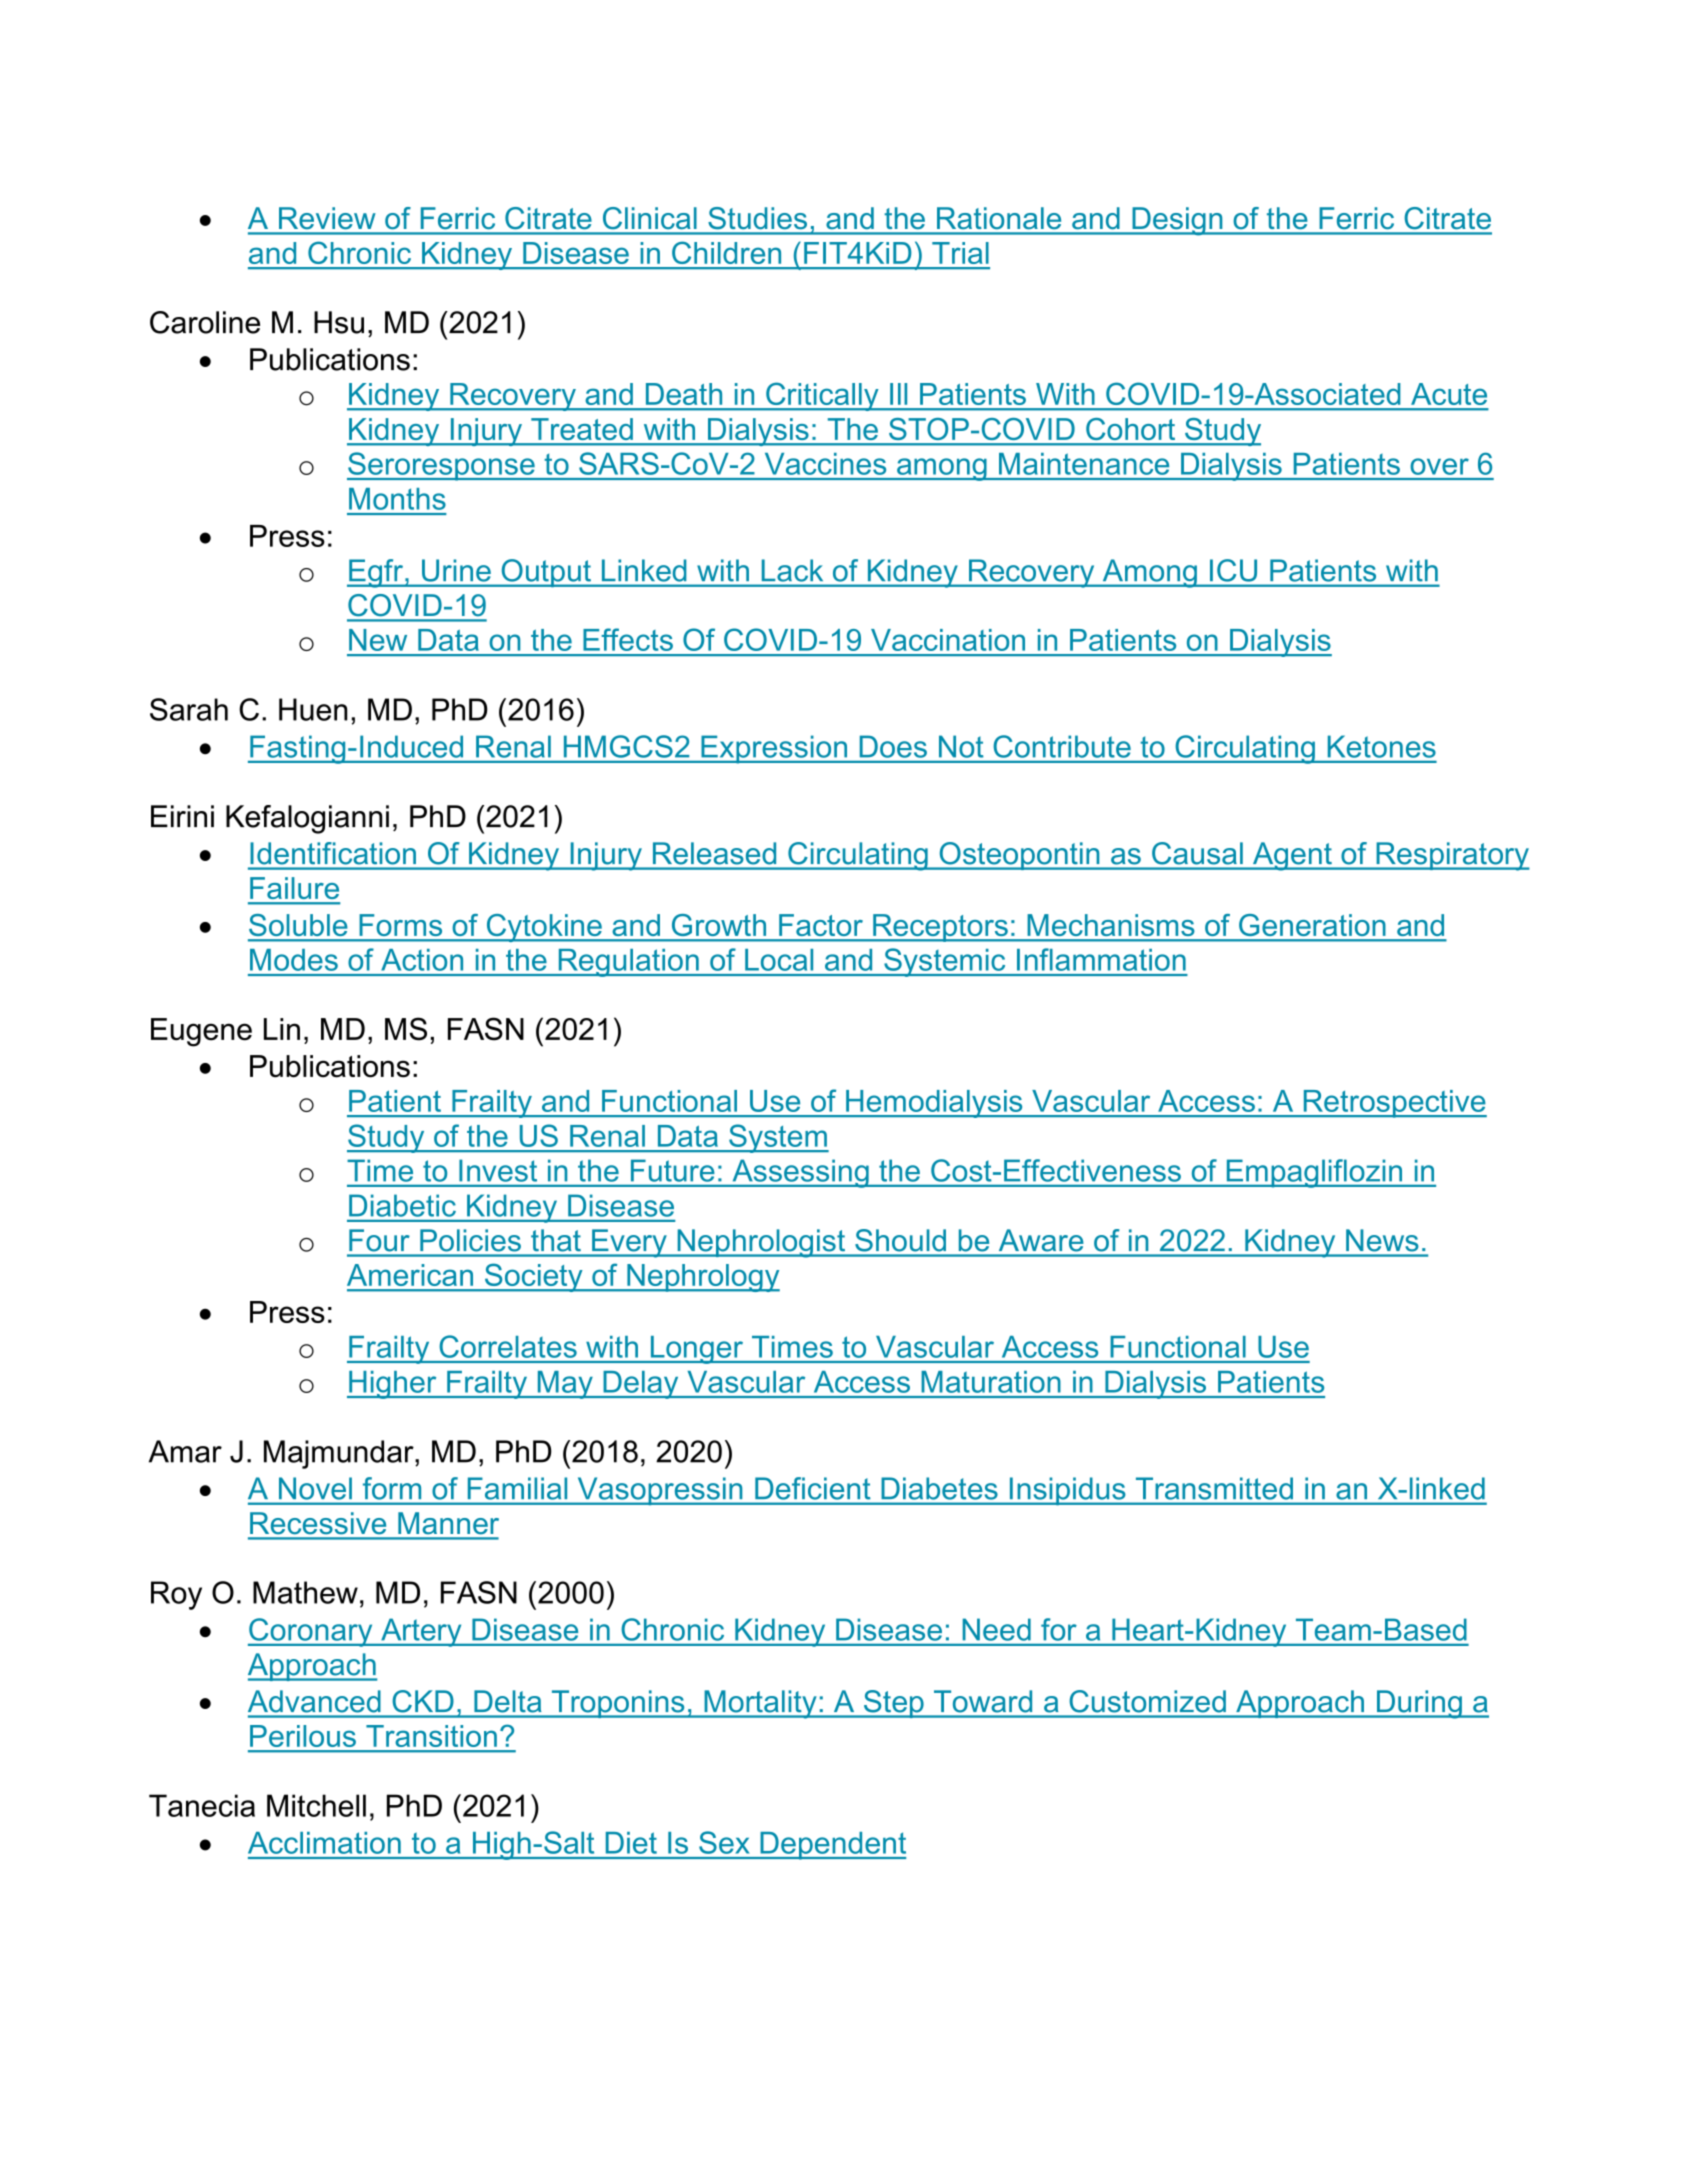 This screenshot has width=1685, height=2181. I want to click on Retrospective, so click(1394, 1104).
